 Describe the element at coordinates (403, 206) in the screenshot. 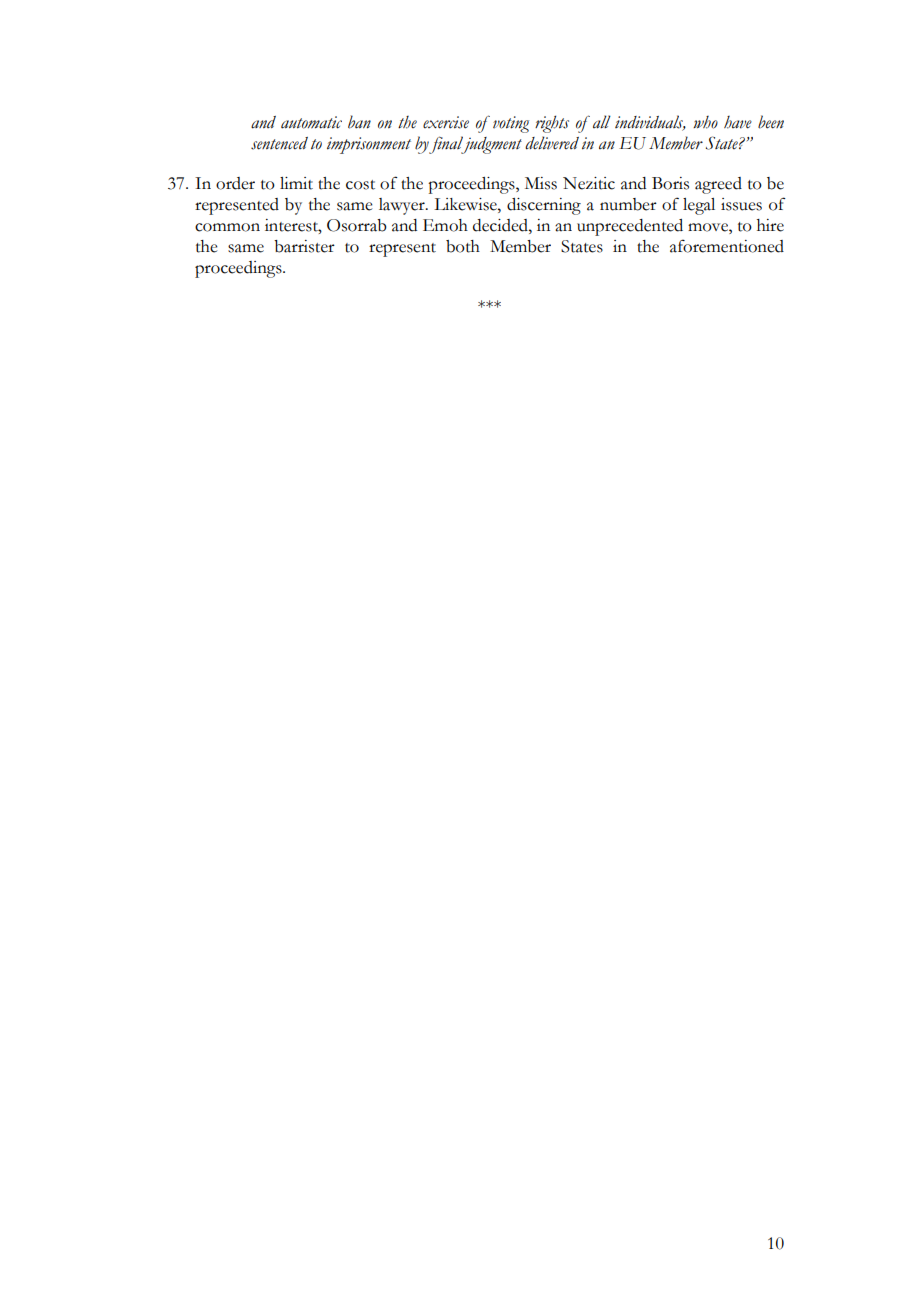

I see `lawyer` at that location.
